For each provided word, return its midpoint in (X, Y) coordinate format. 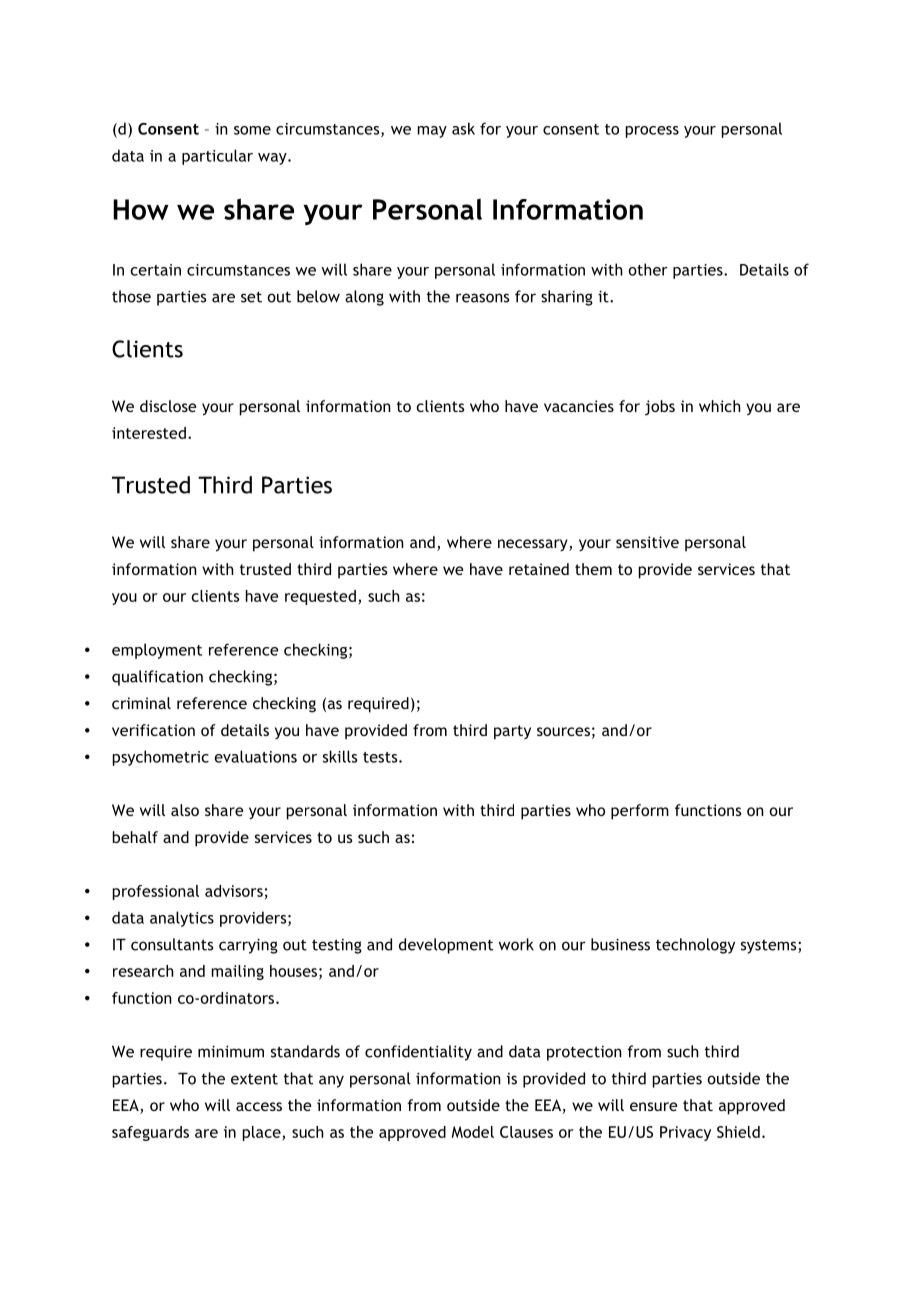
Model (472, 1132)
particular (217, 157)
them (593, 569)
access (259, 1106)
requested (320, 597)
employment (157, 651)
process (652, 132)
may (432, 132)
